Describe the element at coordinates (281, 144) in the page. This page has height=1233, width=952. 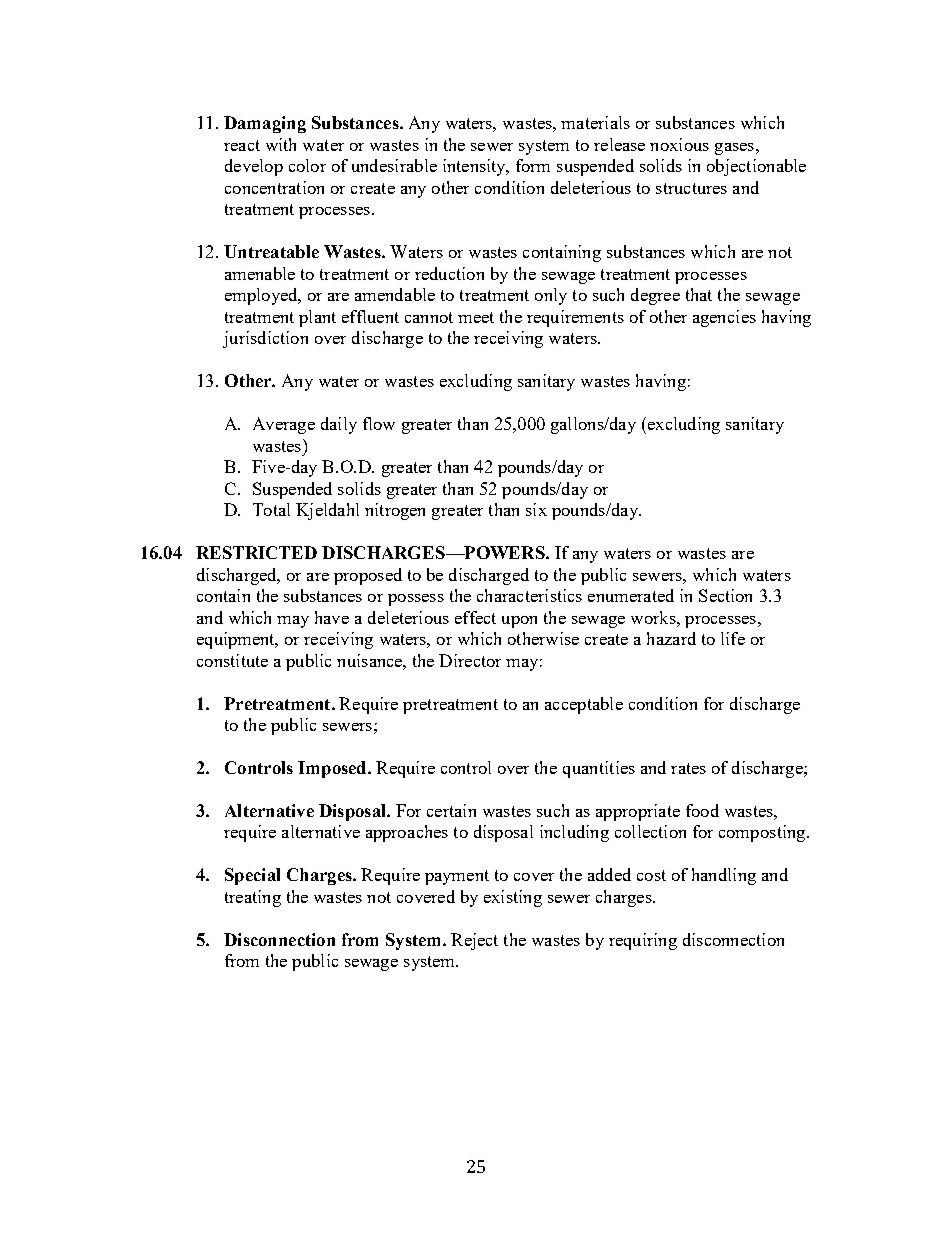
I see `with` at that location.
